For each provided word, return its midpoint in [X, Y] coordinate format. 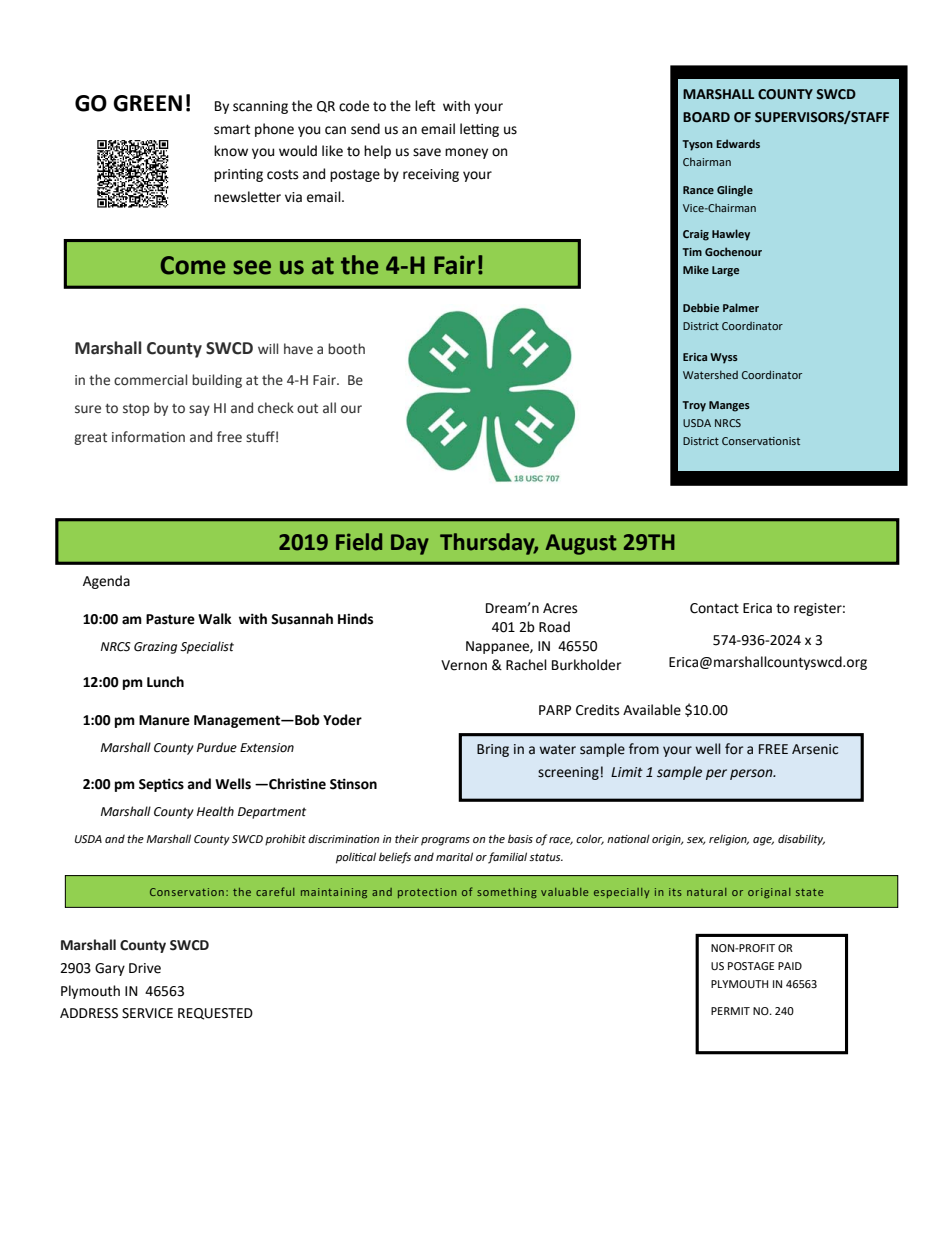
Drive [145, 968]
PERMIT [730, 1011]
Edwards [738, 143]
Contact [714, 608]
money [466, 153]
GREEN [147, 103]
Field [359, 542]
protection [427, 893]
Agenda [106, 582]
